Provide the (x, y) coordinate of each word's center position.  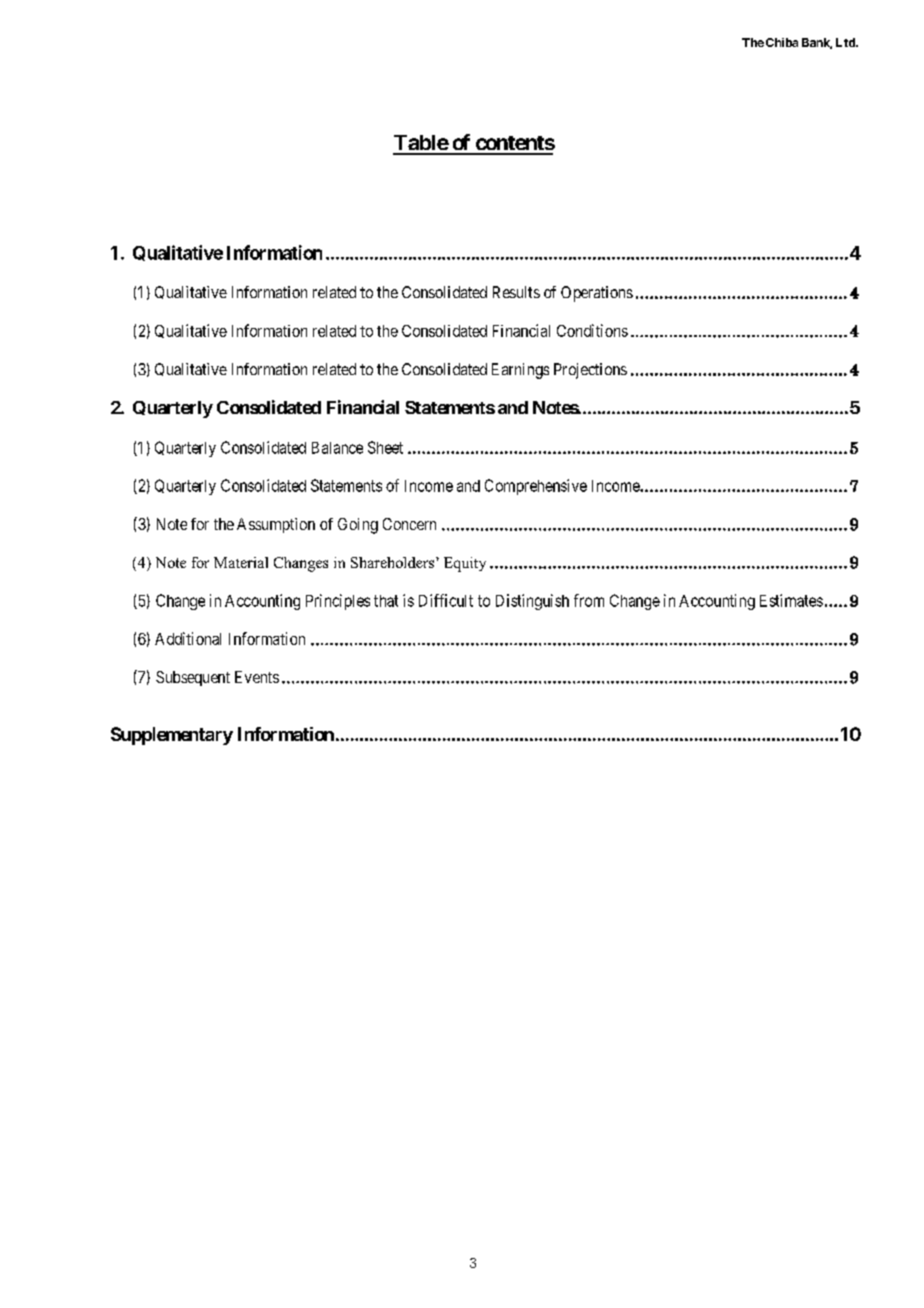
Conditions (592, 330)
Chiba (782, 42)
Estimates (791, 600)
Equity (465, 564)
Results (516, 292)
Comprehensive (536, 487)
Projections (590, 371)
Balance (337, 448)
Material (241, 562)
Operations (597, 294)
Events (257, 677)
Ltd (846, 42)
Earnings (520, 371)
